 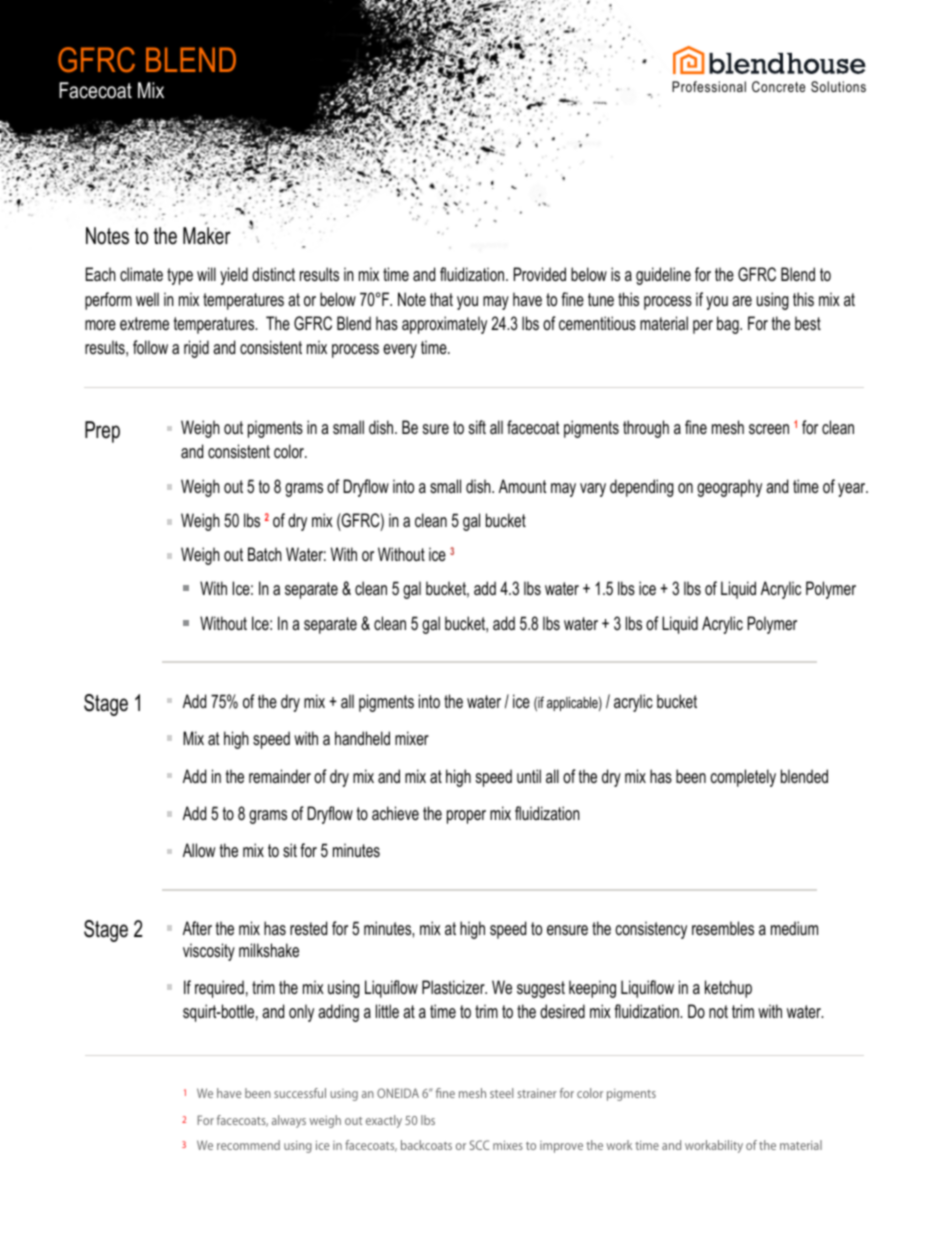 I want to click on bag, so click(x=729, y=325).
